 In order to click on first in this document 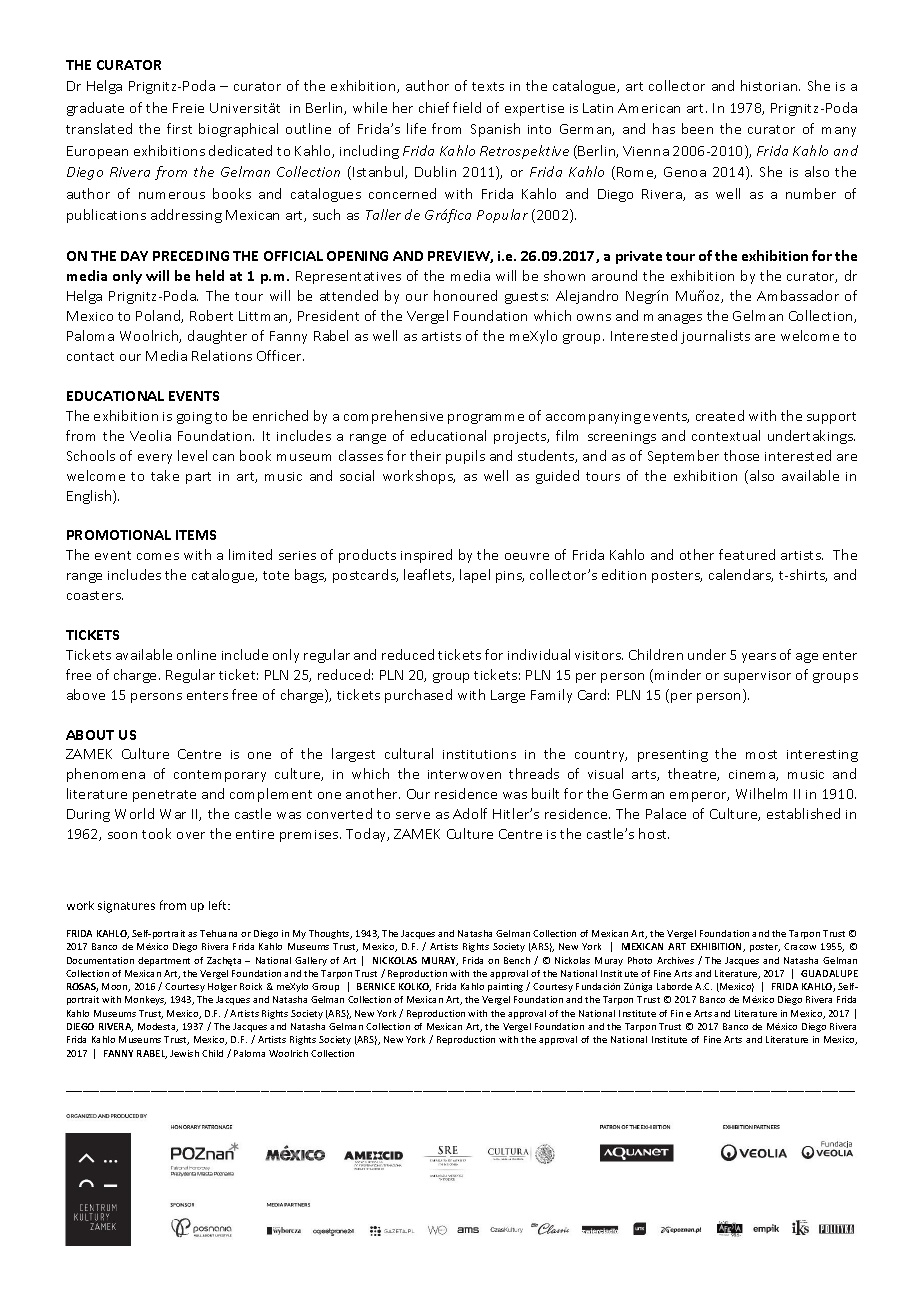, I will do `click(179, 128)`.
